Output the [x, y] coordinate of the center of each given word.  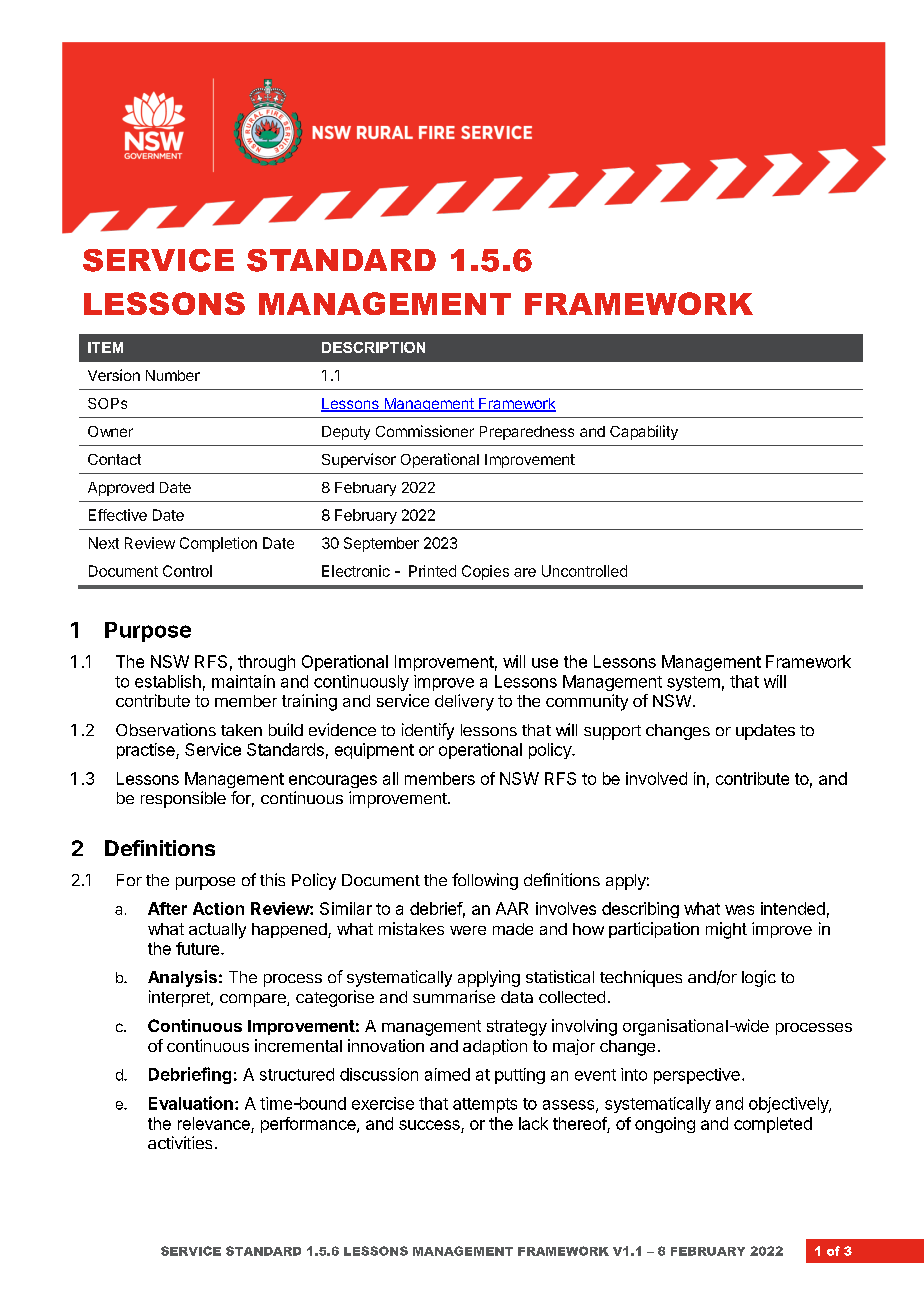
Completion [218, 544]
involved [656, 778]
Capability [644, 432]
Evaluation [191, 1103]
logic [759, 978]
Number [173, 375]
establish [168, 681]
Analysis [182, 978]
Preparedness [527, 433]
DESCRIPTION [373, 347]
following [485, 881]
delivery [464, 702]
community [587, 702]
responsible [183, 799]
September [381, 544]
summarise [454, 996]
